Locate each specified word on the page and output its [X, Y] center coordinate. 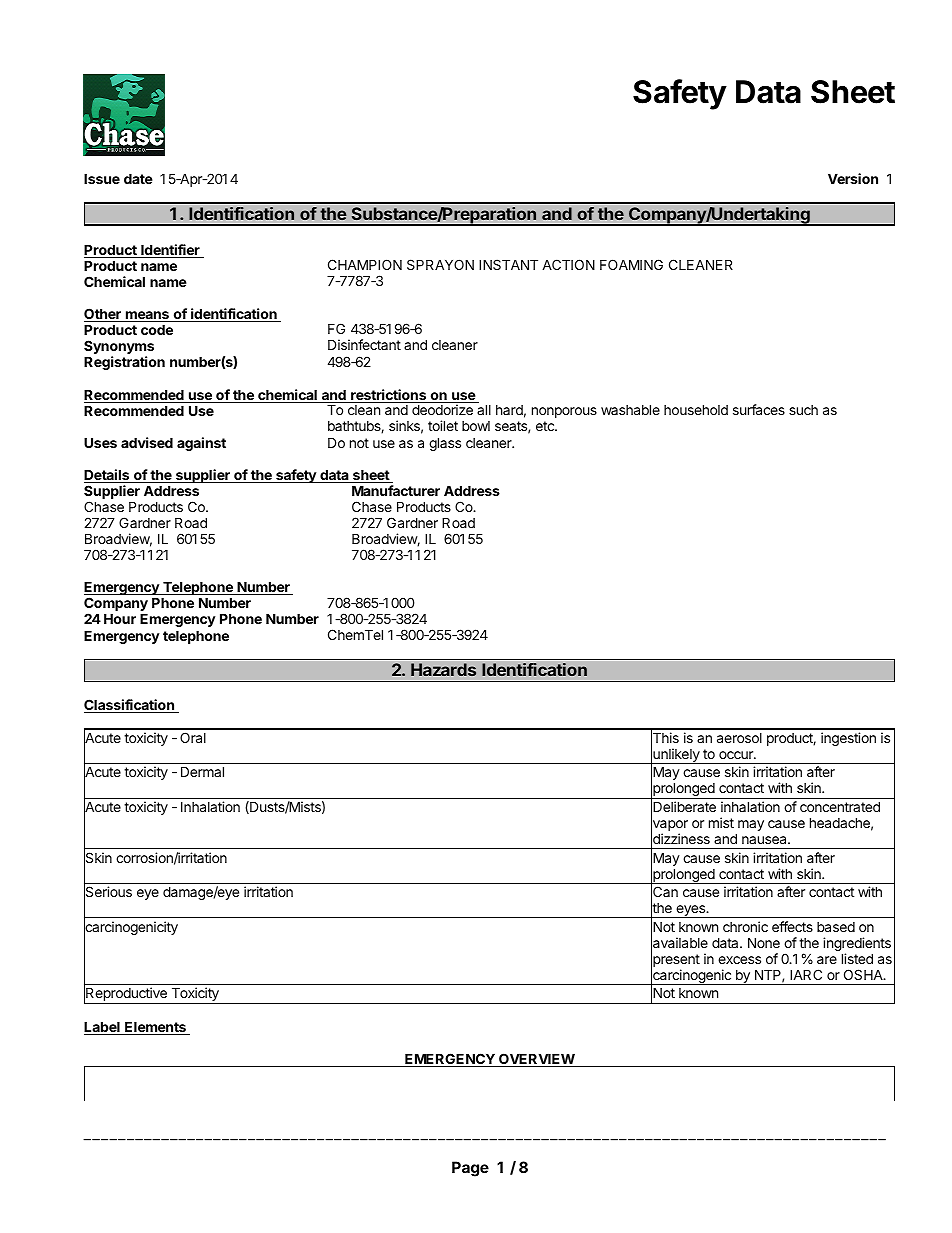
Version [853, 178]
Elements [155, 1028]
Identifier [170, 251]
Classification [130, 706]
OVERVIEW [536, 1060]
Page [470, 1169]
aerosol [739, 738]
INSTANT [508, 264]
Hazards [443, 669]
